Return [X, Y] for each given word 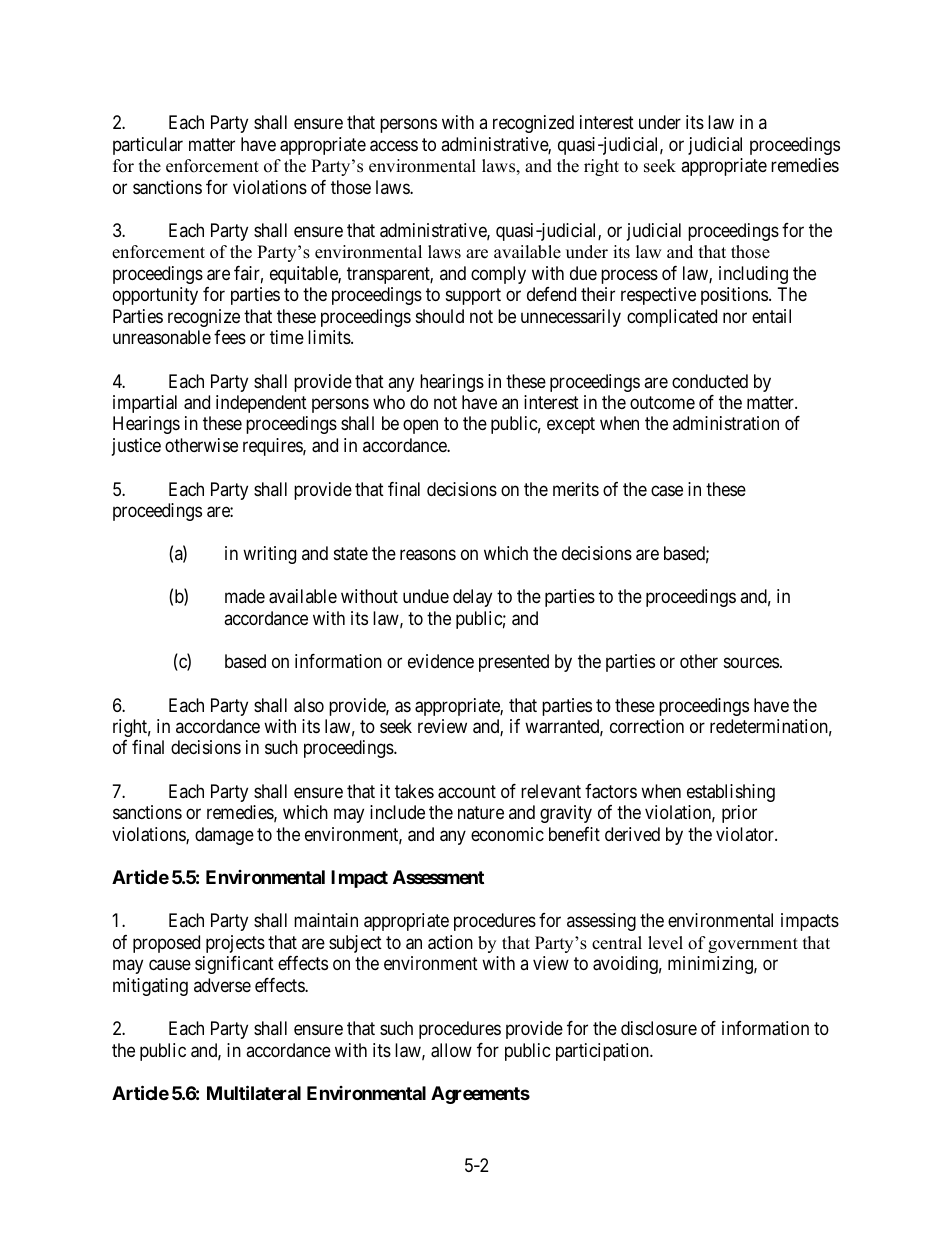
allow [451, 1050]
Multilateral [254, 1092]
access [394, 146]
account [467, 792]
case [667, 491]
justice [136, 447]
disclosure [659, 1028]
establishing [731, 793]
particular [148, 146]
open [420, 427]
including [753, 275]
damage [224, 836]
